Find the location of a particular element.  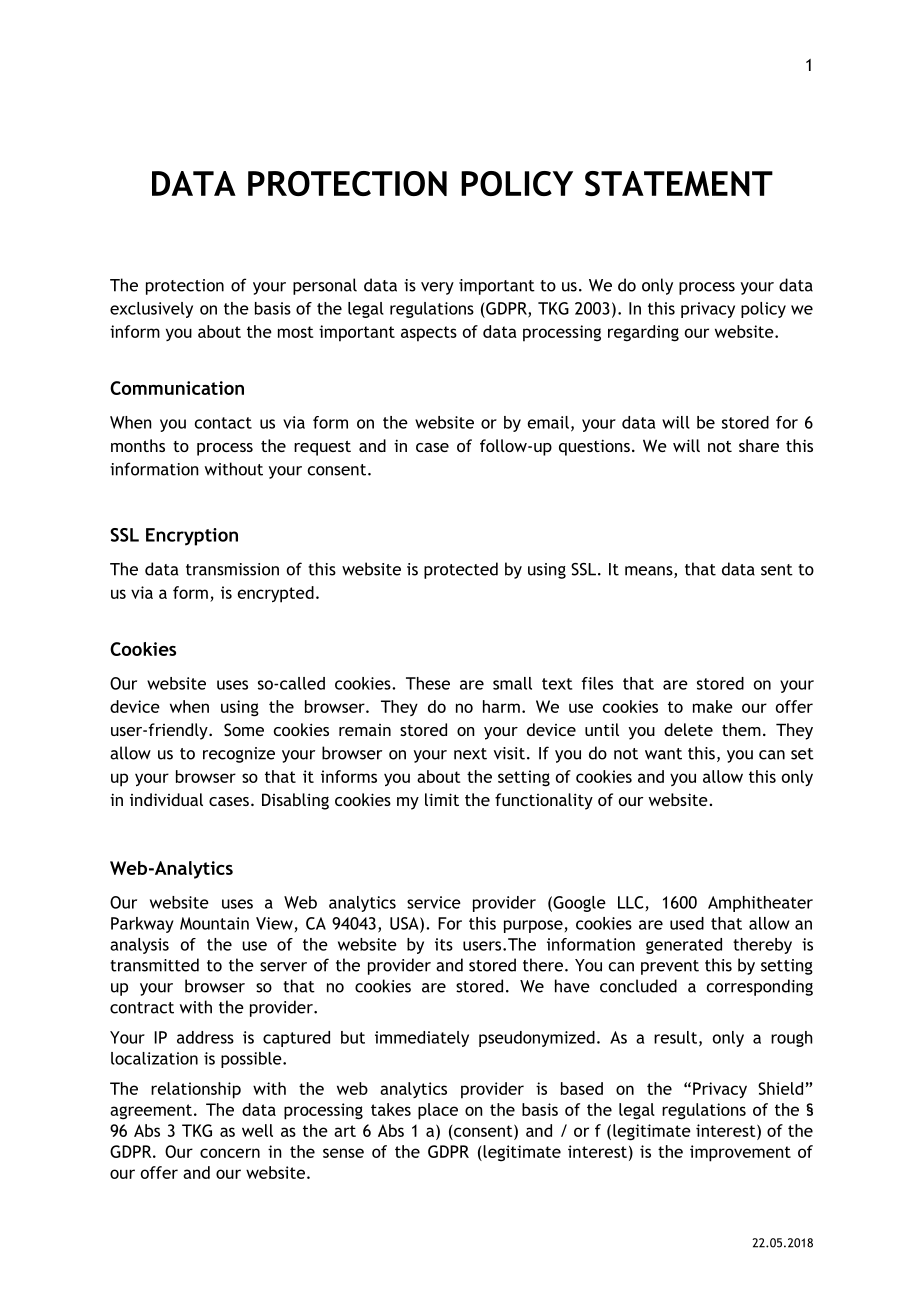

concern is located at coordinates (230, 1153).
